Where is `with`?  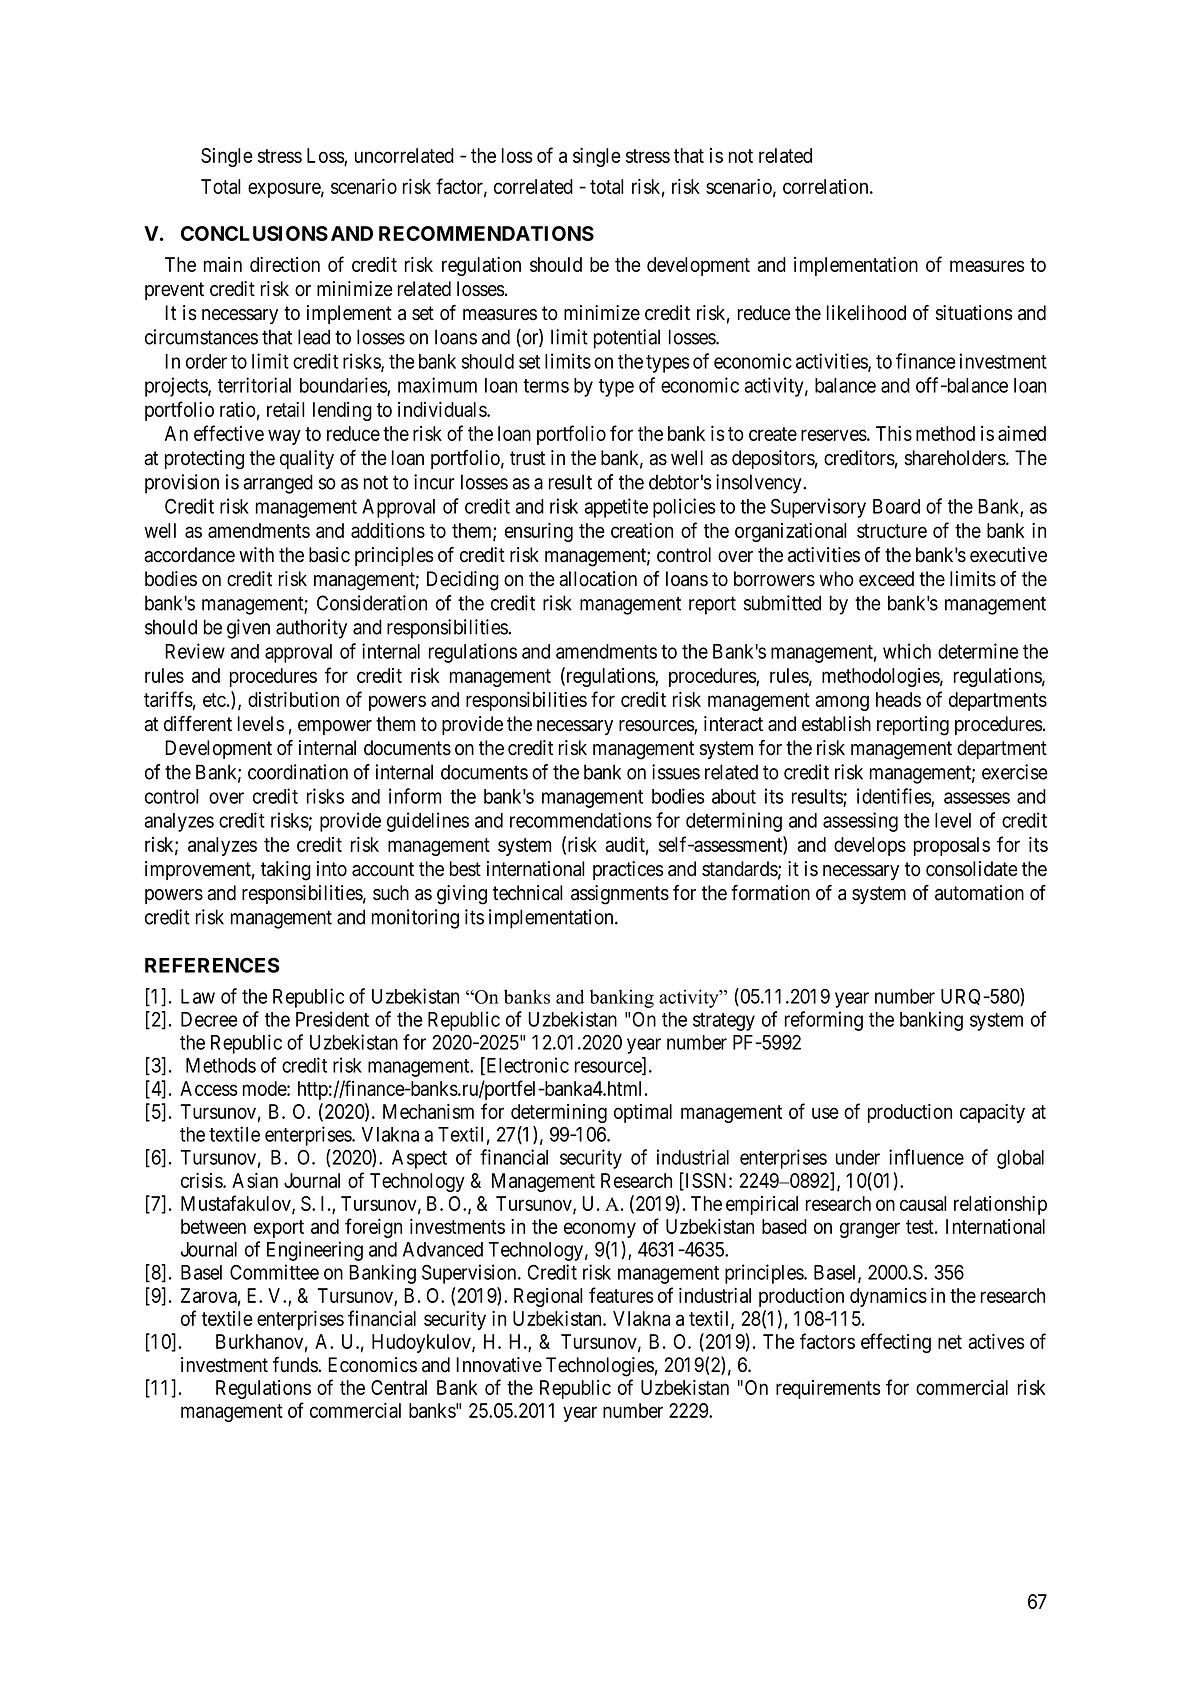
with is located at coordinates (256, 554).
